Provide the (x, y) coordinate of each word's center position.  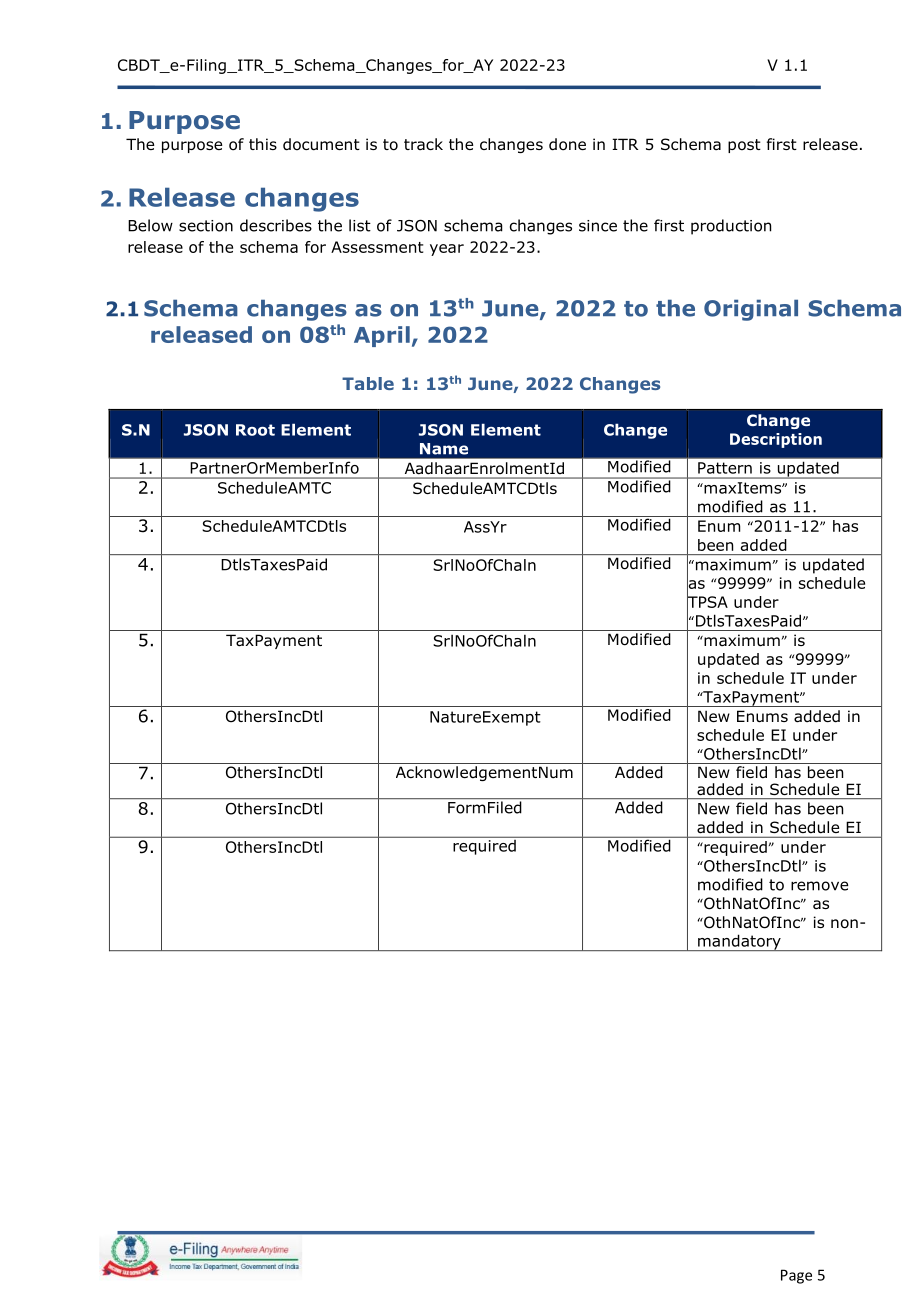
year (447, 250)
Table (368, 383)
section (206, 226)
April (382, 336)
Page (796, 1276)
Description (776, 440)
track (423, 144)
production (731, 227)
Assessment (377, 247)
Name (444, 449)
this (263, 144)
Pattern (725, 468)
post (744, 146)
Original (751, 310)
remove (819, 886)
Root (255, 430)
